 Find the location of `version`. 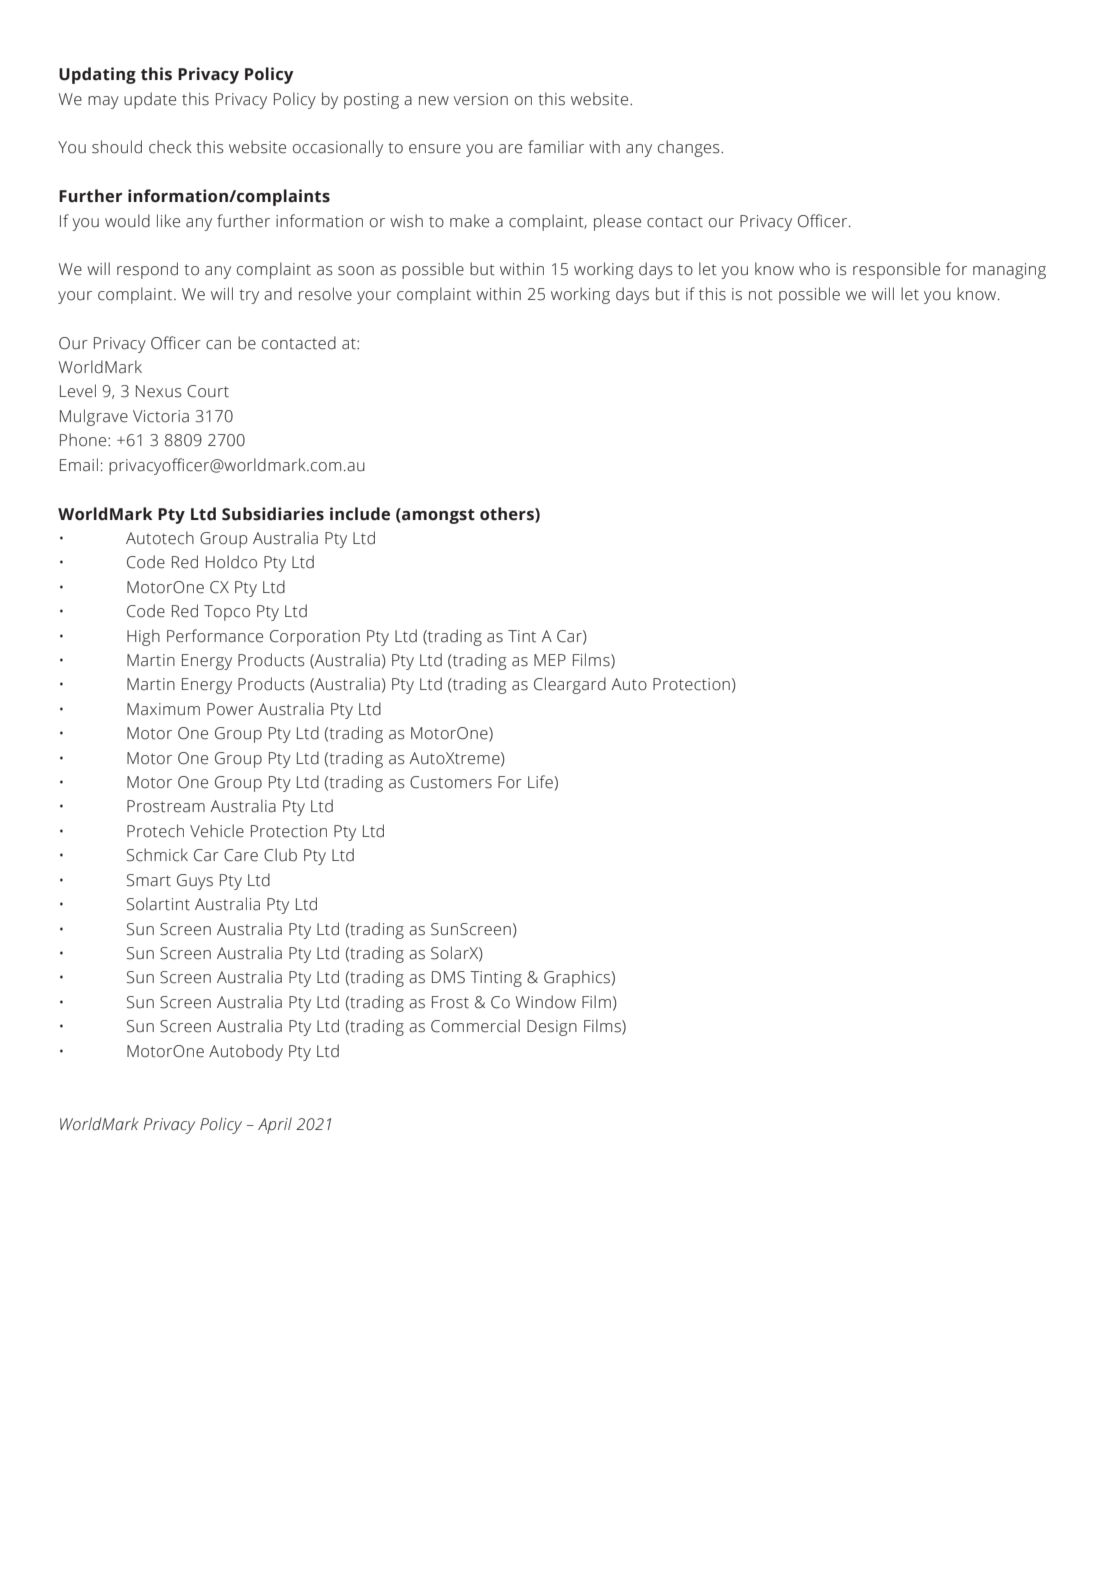

version is located at coordinates (481, 99).
